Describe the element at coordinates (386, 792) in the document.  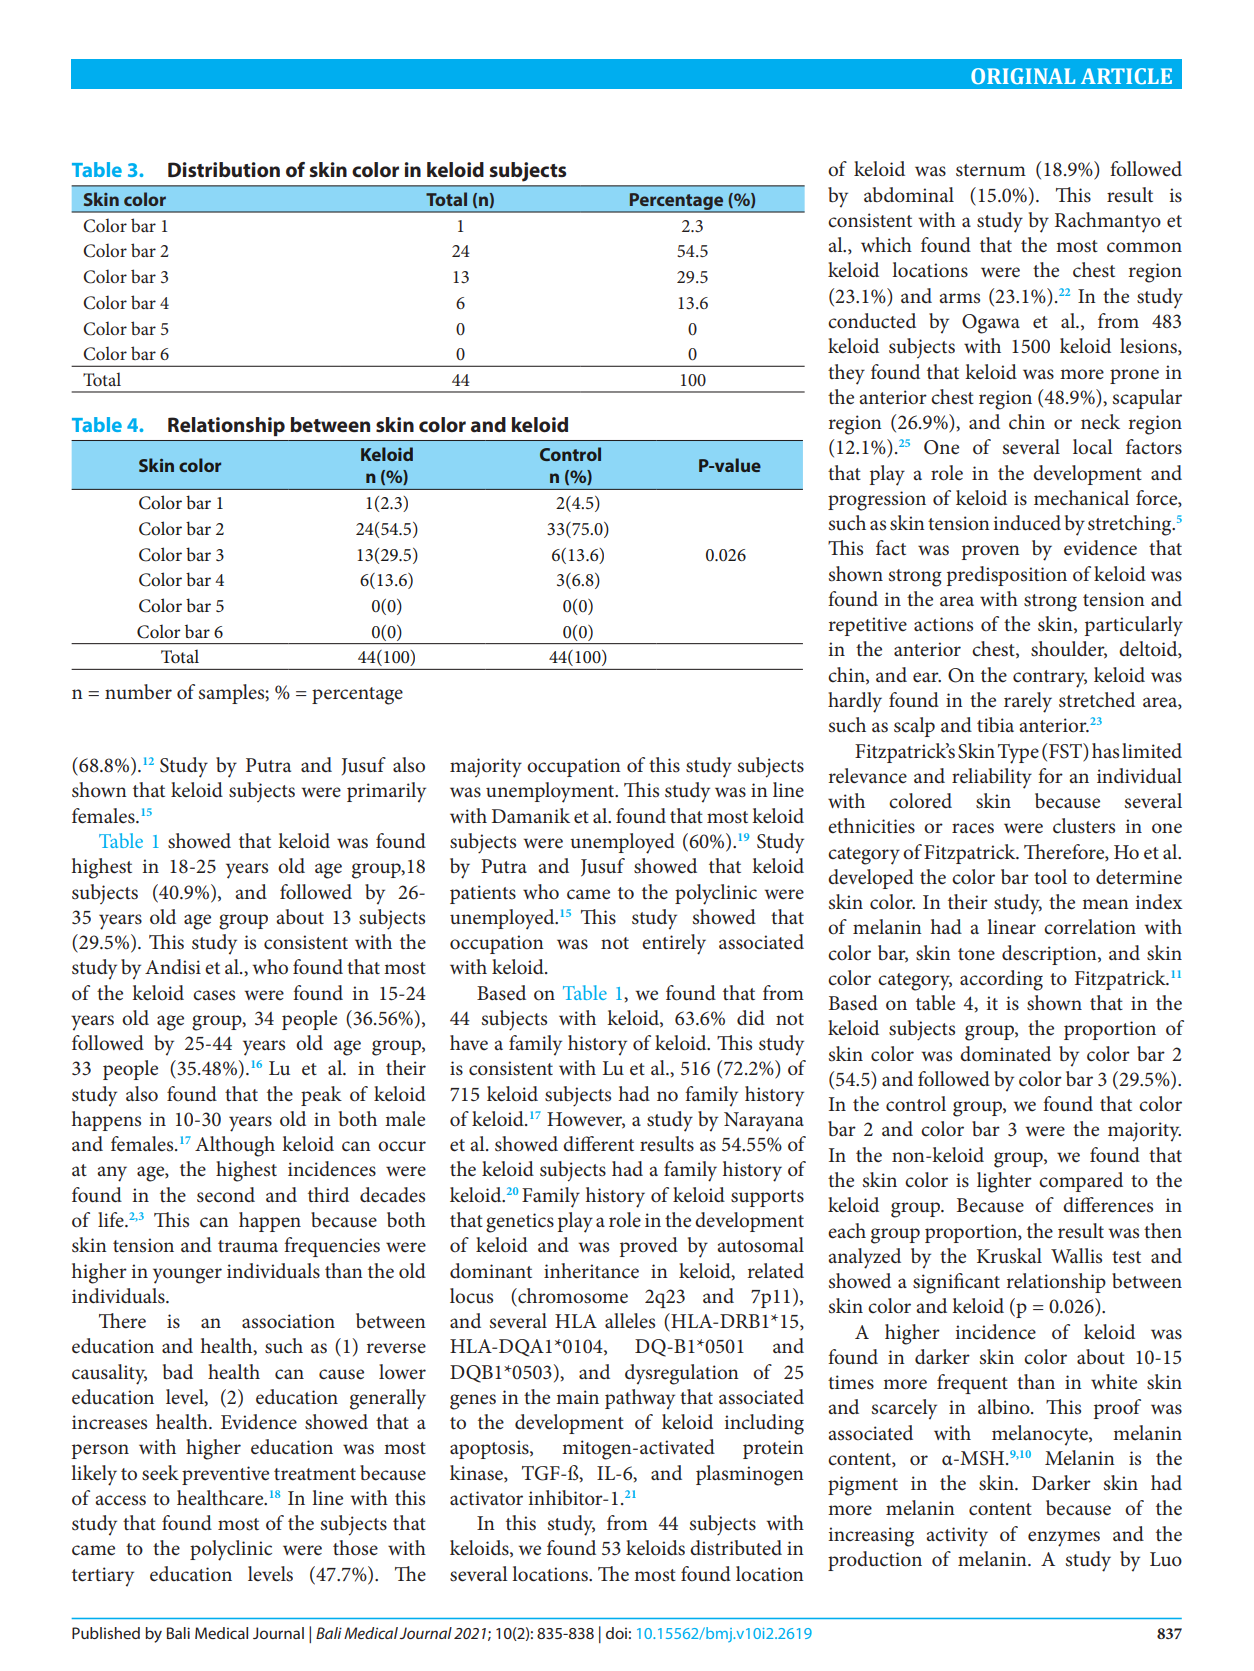
I see `primarily` at that location.
